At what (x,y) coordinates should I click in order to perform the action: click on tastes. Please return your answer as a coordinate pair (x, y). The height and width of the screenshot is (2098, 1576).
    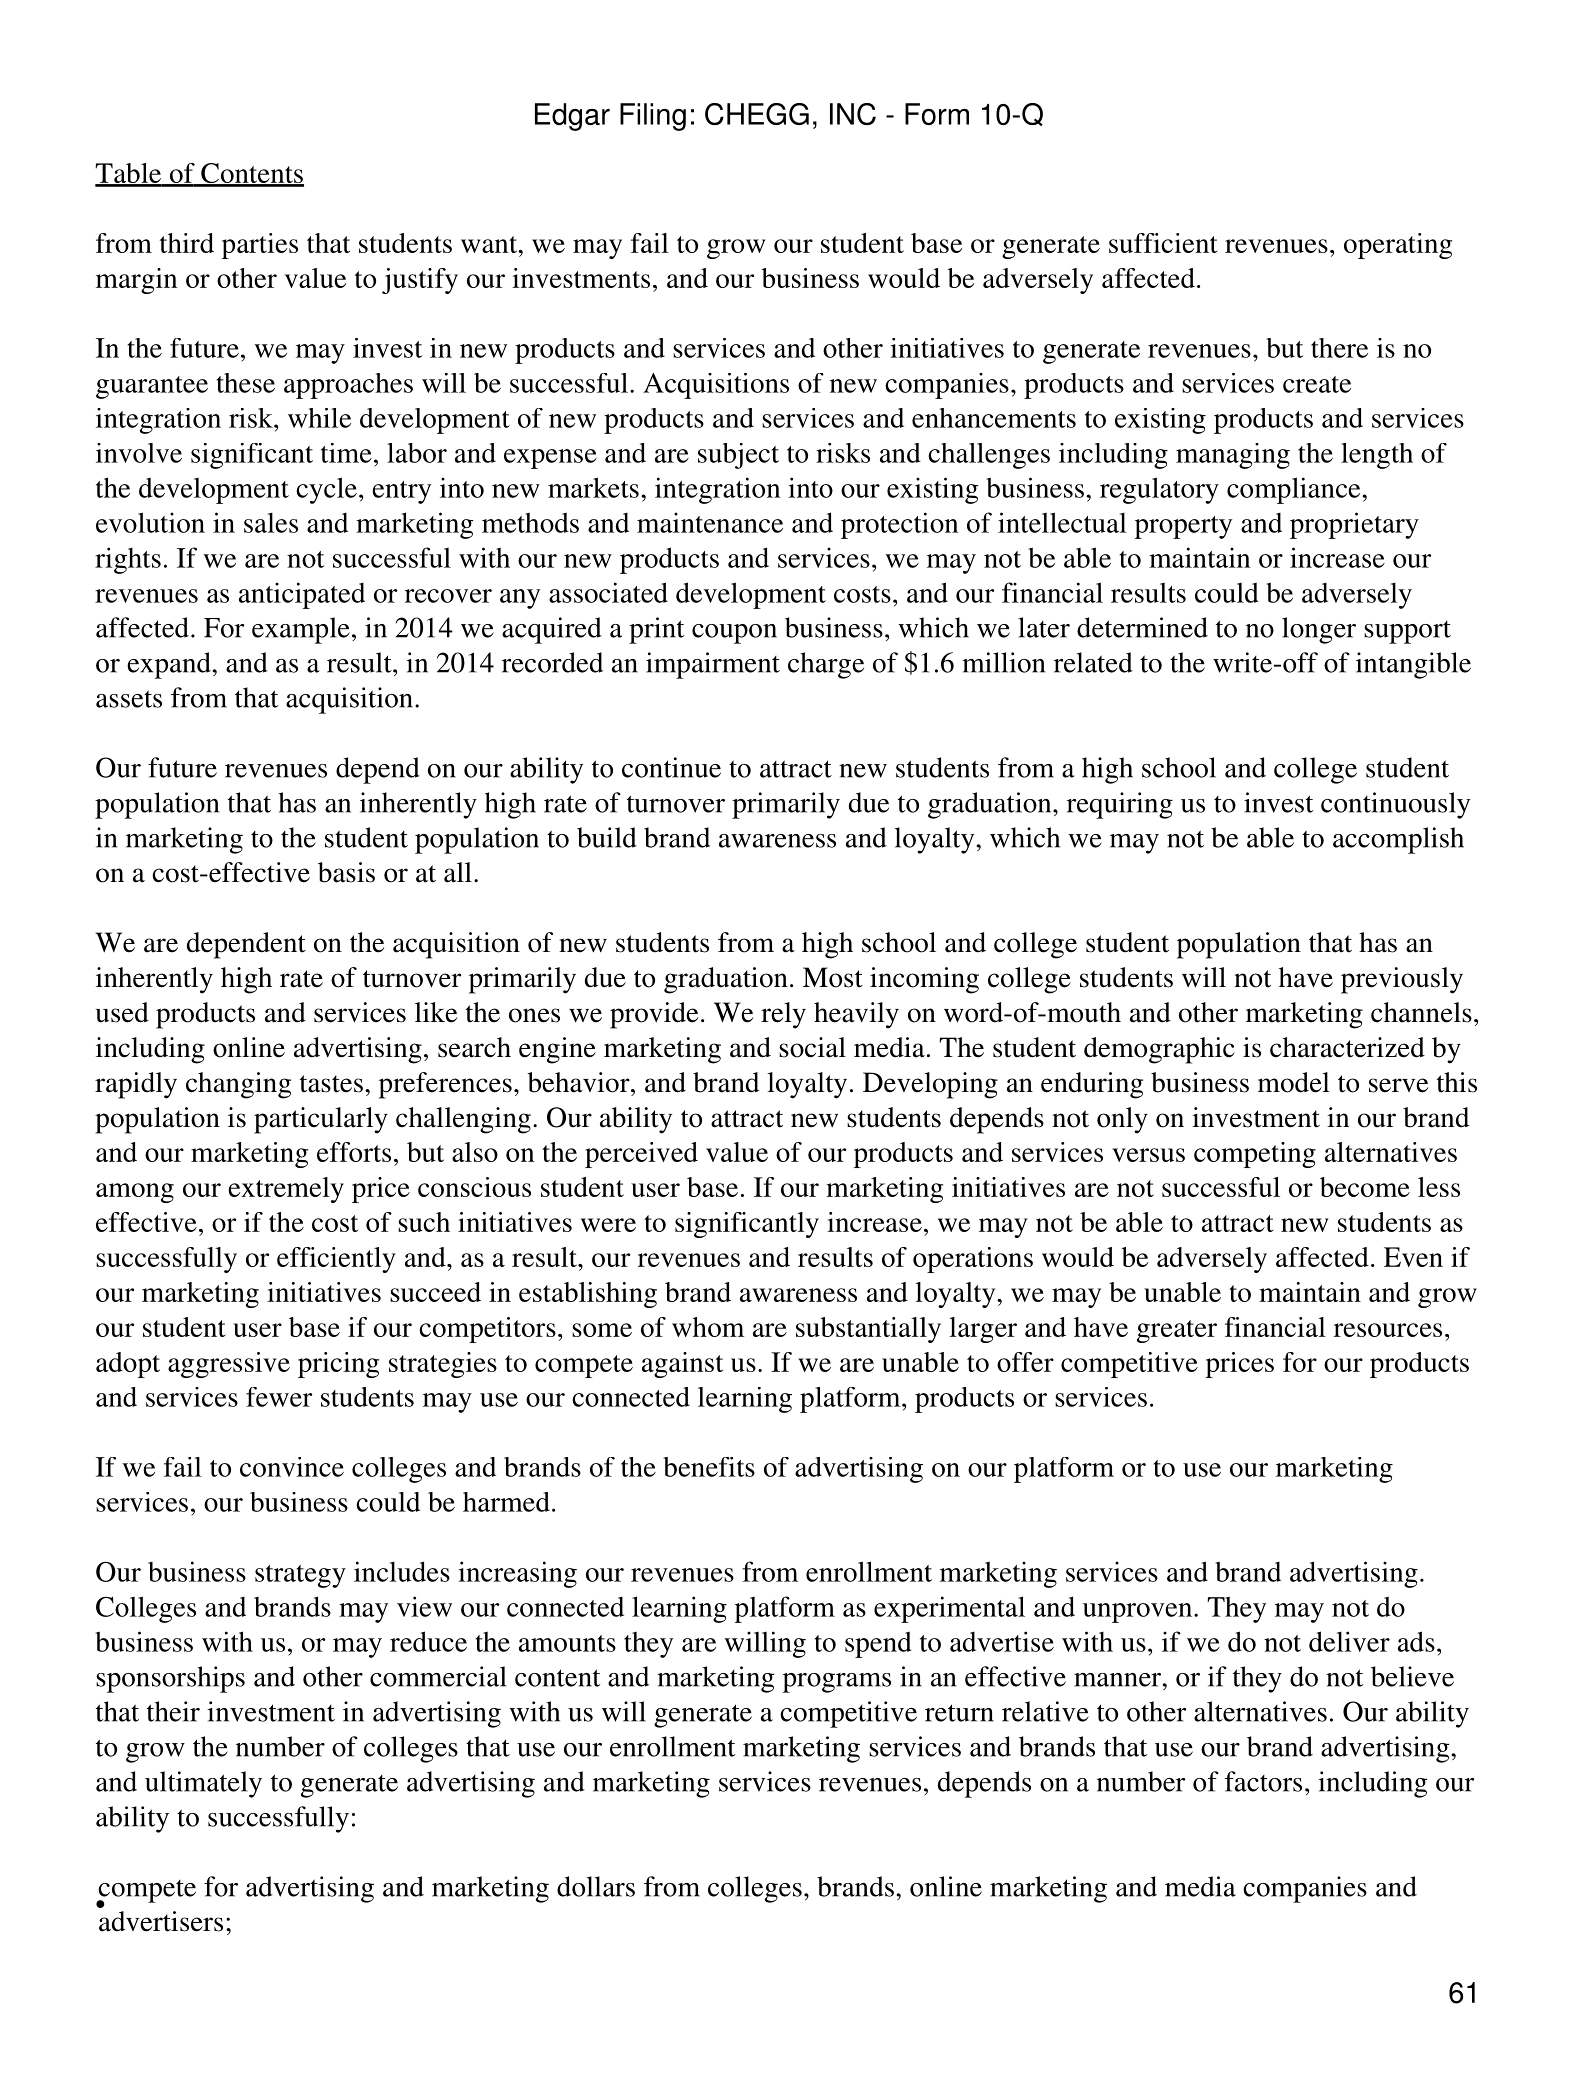
    Looking at the image, I should click on (331, 1084).
